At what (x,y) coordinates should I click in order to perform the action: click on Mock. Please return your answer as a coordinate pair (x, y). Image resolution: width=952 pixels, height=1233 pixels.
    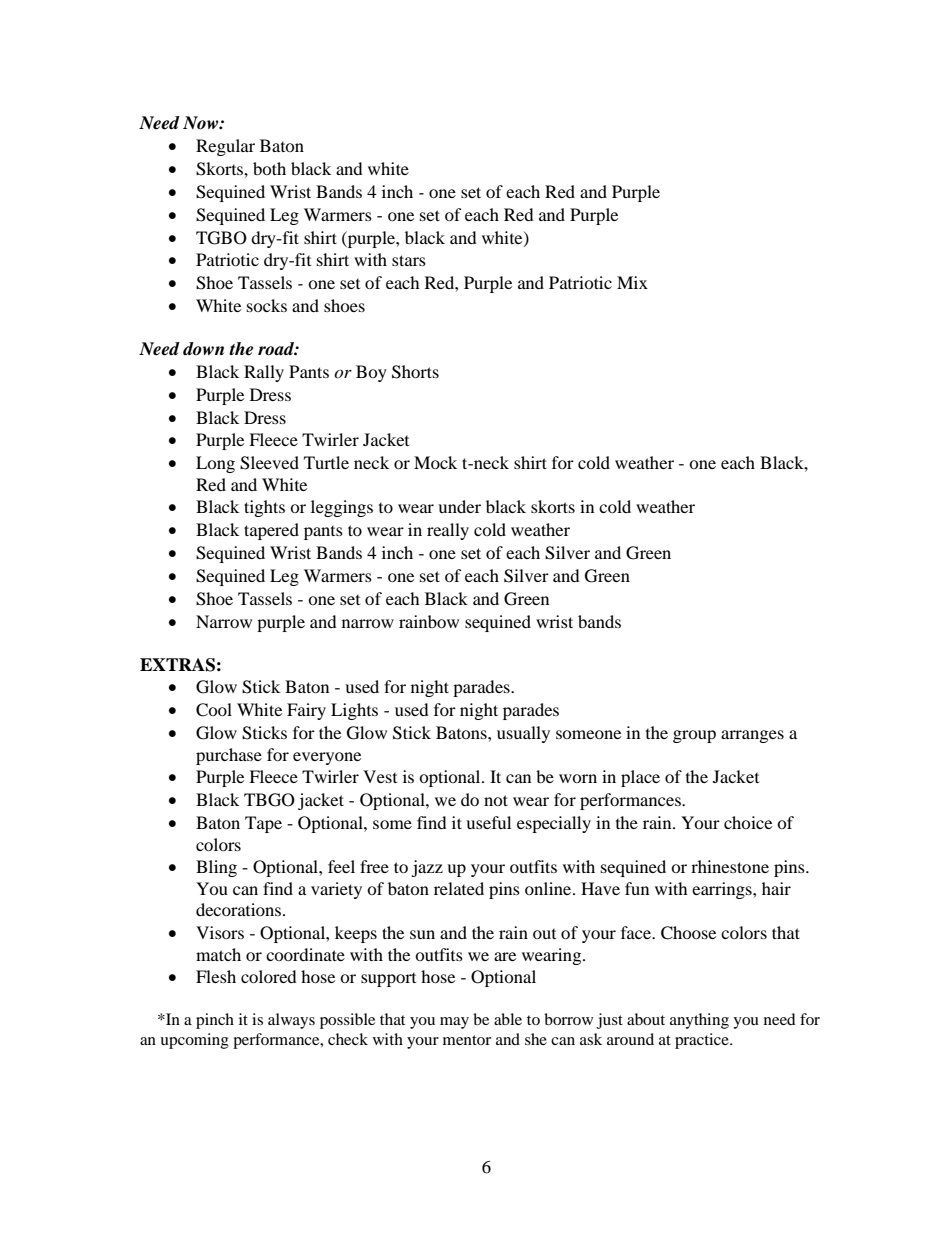
    Looking at the image, I should click on (435, 462).
